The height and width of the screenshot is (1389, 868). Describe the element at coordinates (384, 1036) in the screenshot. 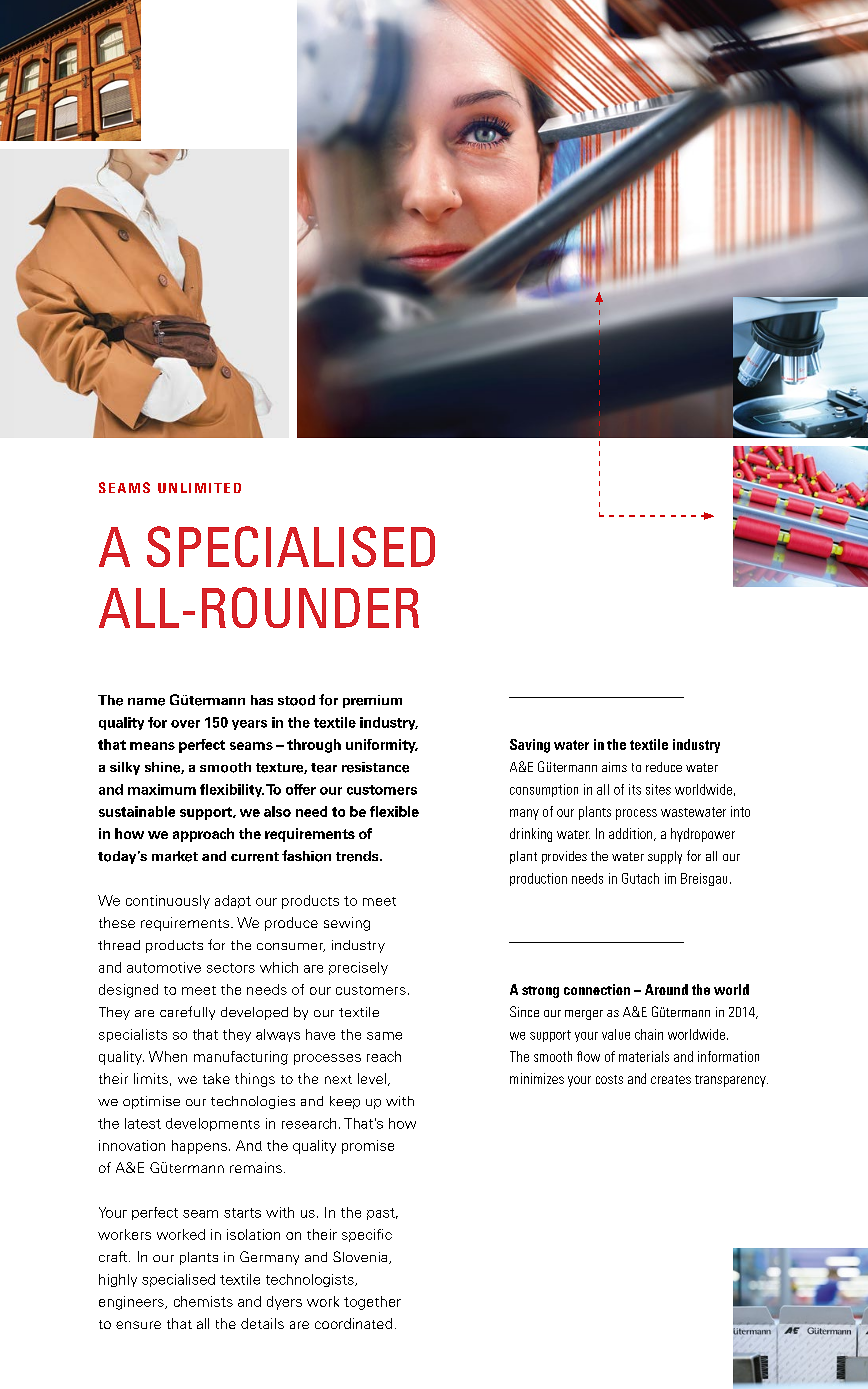

I see `same` at that location.
